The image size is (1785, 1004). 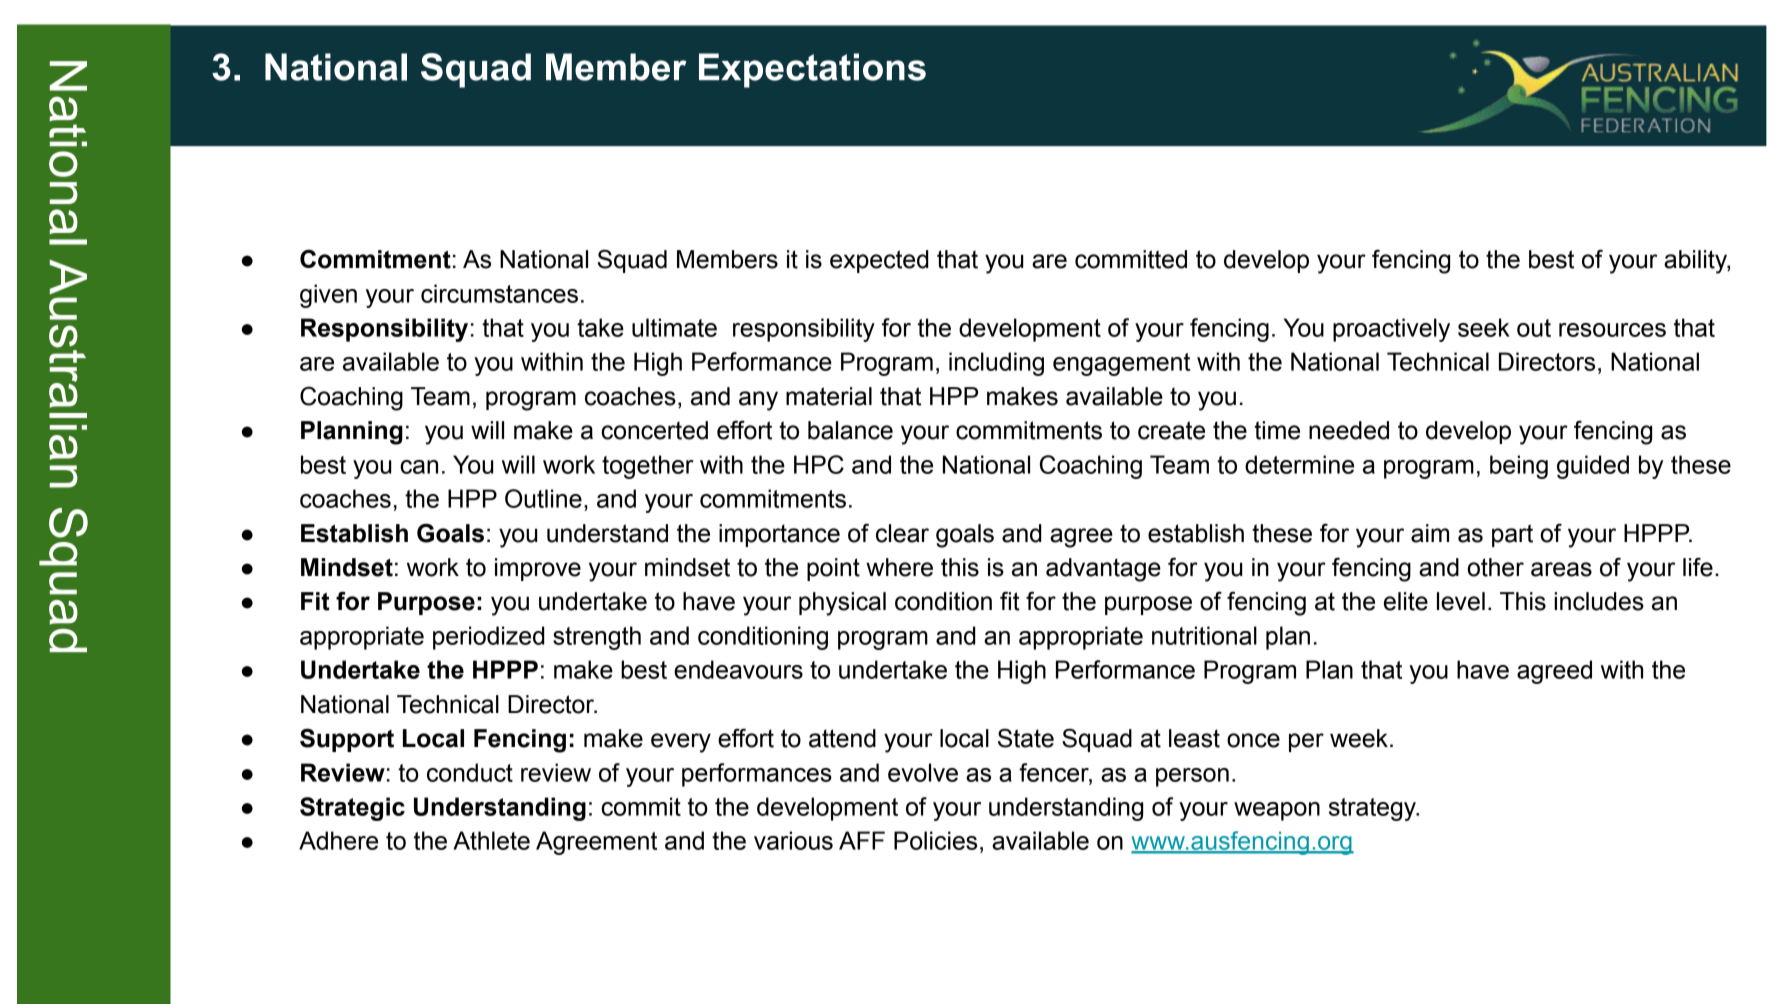 I want to click on Expectations, so click(x=812, y=70).
